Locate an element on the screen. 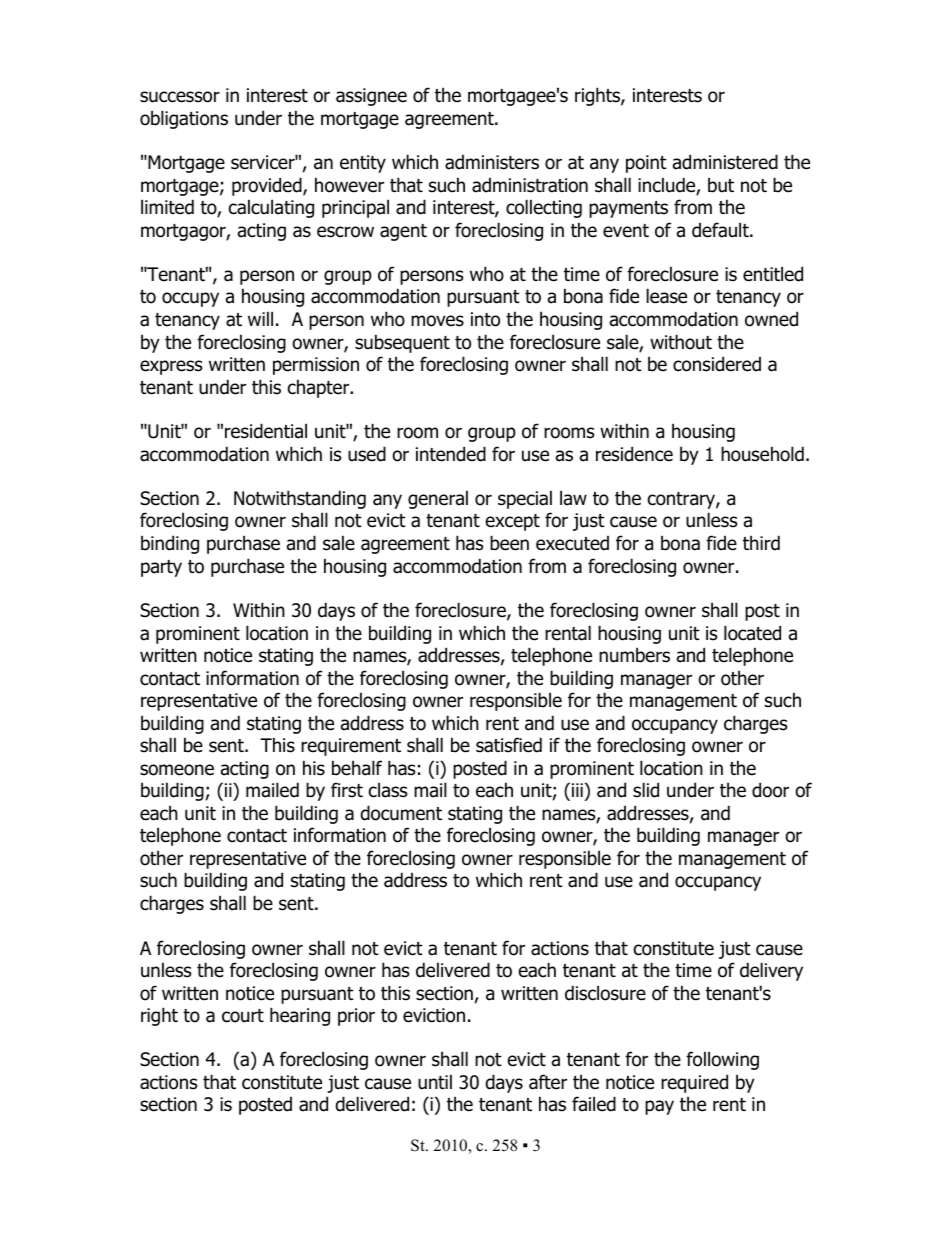 The width and height of the screenshot is (952, 1233). residential is located at coordinates (266, 431).
